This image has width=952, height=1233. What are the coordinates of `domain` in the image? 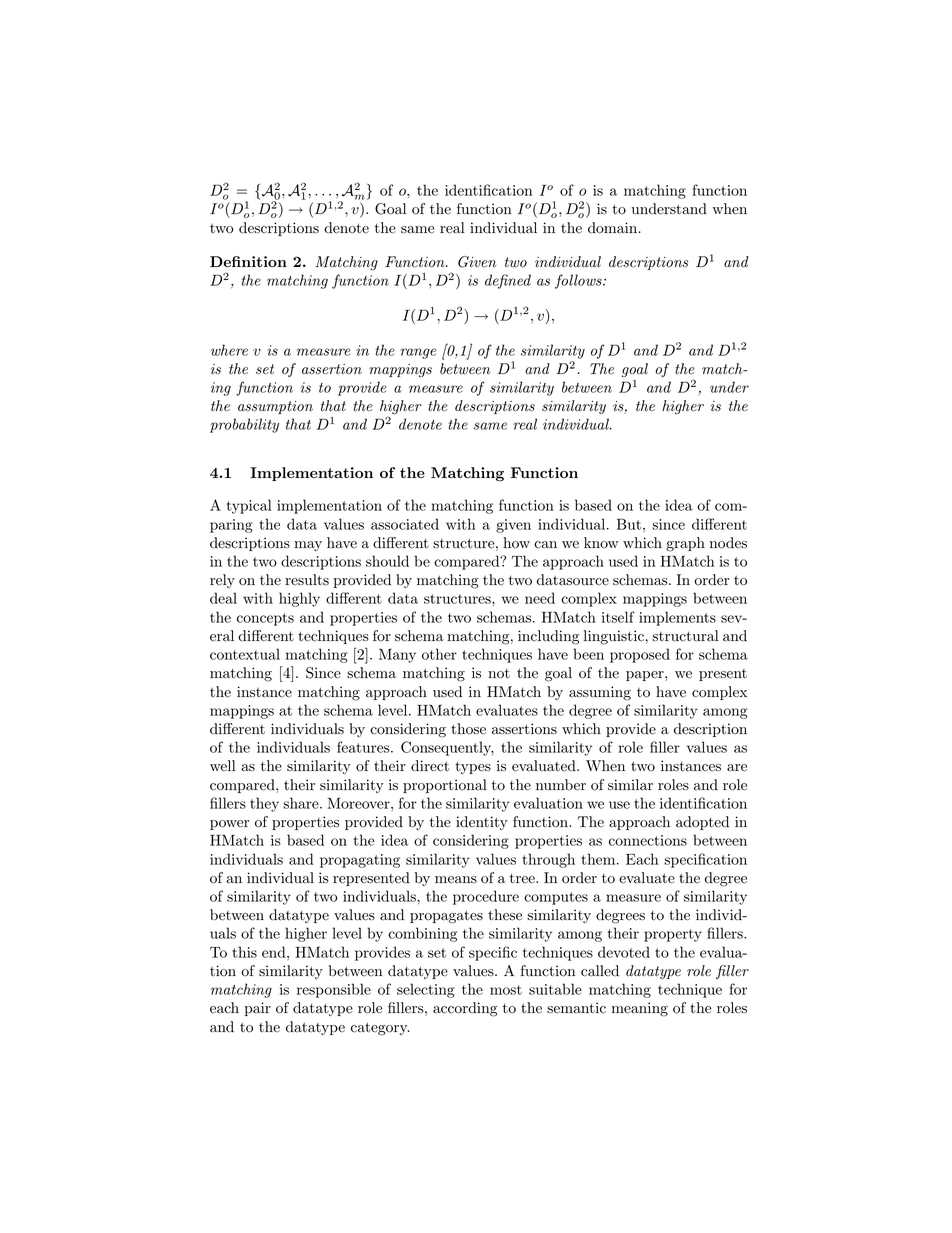 It's located at (612, 228).
